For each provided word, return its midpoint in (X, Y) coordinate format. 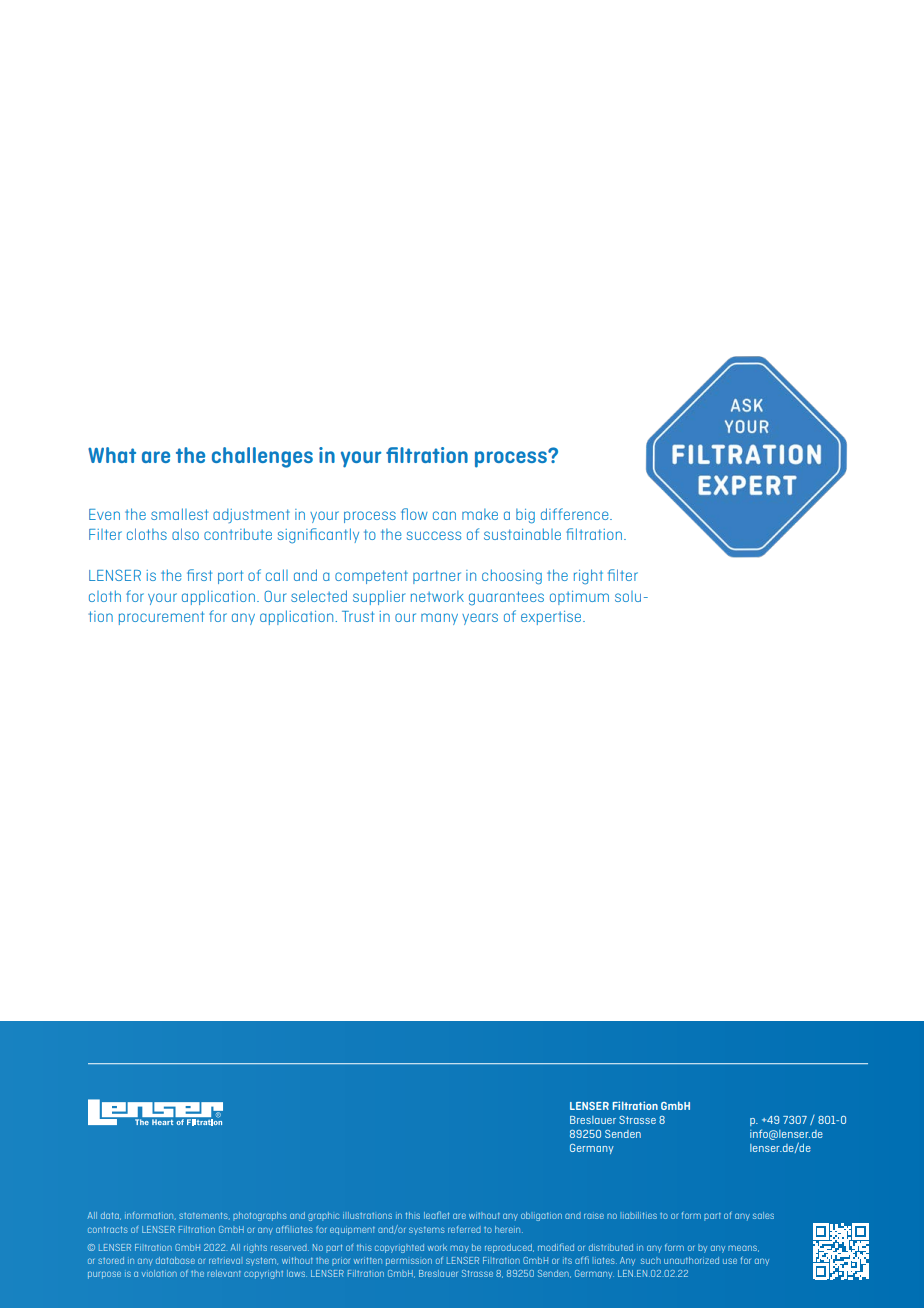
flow (414, 514)
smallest (179, 514)
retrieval (224, 1261)
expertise (552, 618)
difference (576, 514)
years (480, 619)
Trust (358, 616)
